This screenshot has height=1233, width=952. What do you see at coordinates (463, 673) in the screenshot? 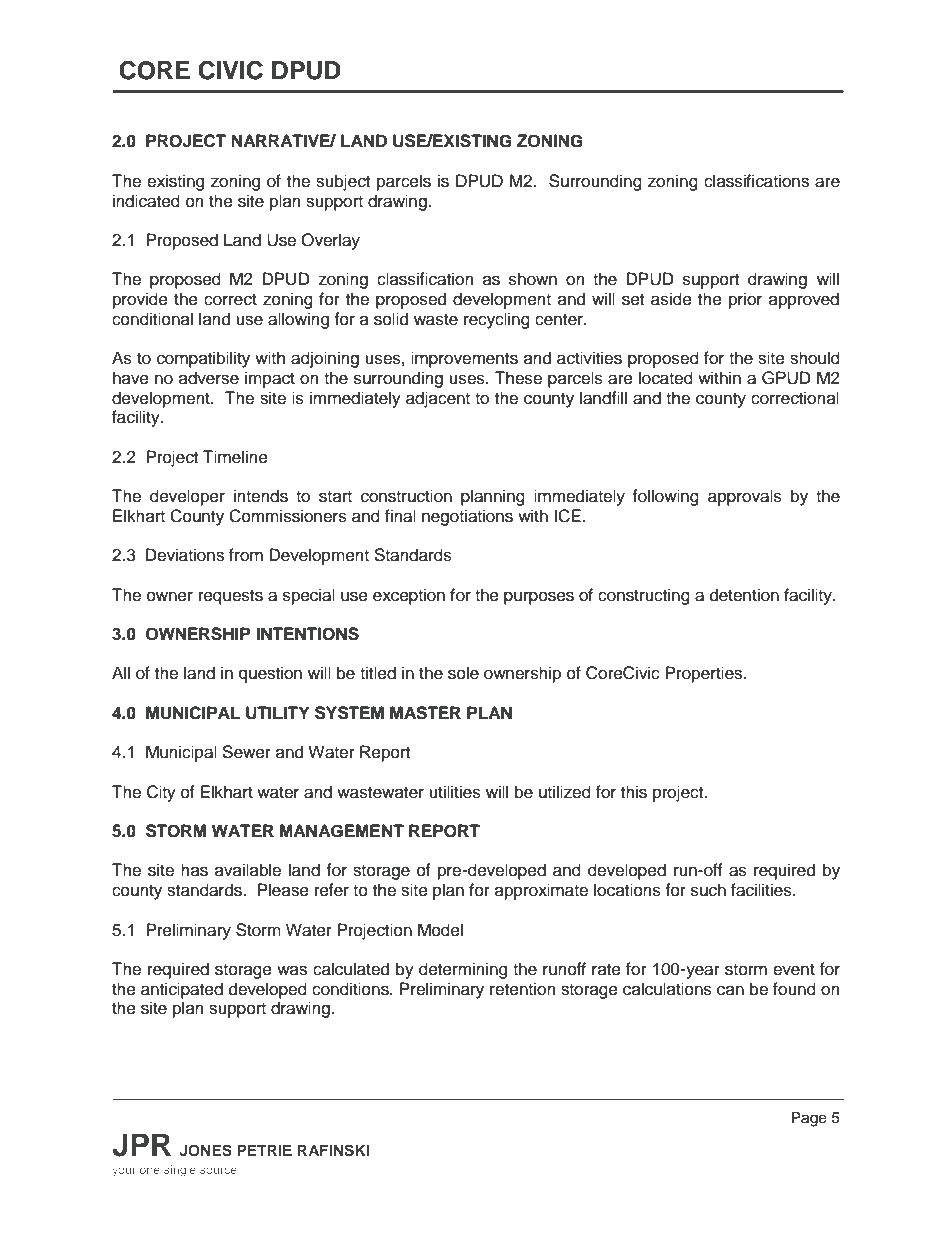
I see `sole` at bounding box center [463, 673].
